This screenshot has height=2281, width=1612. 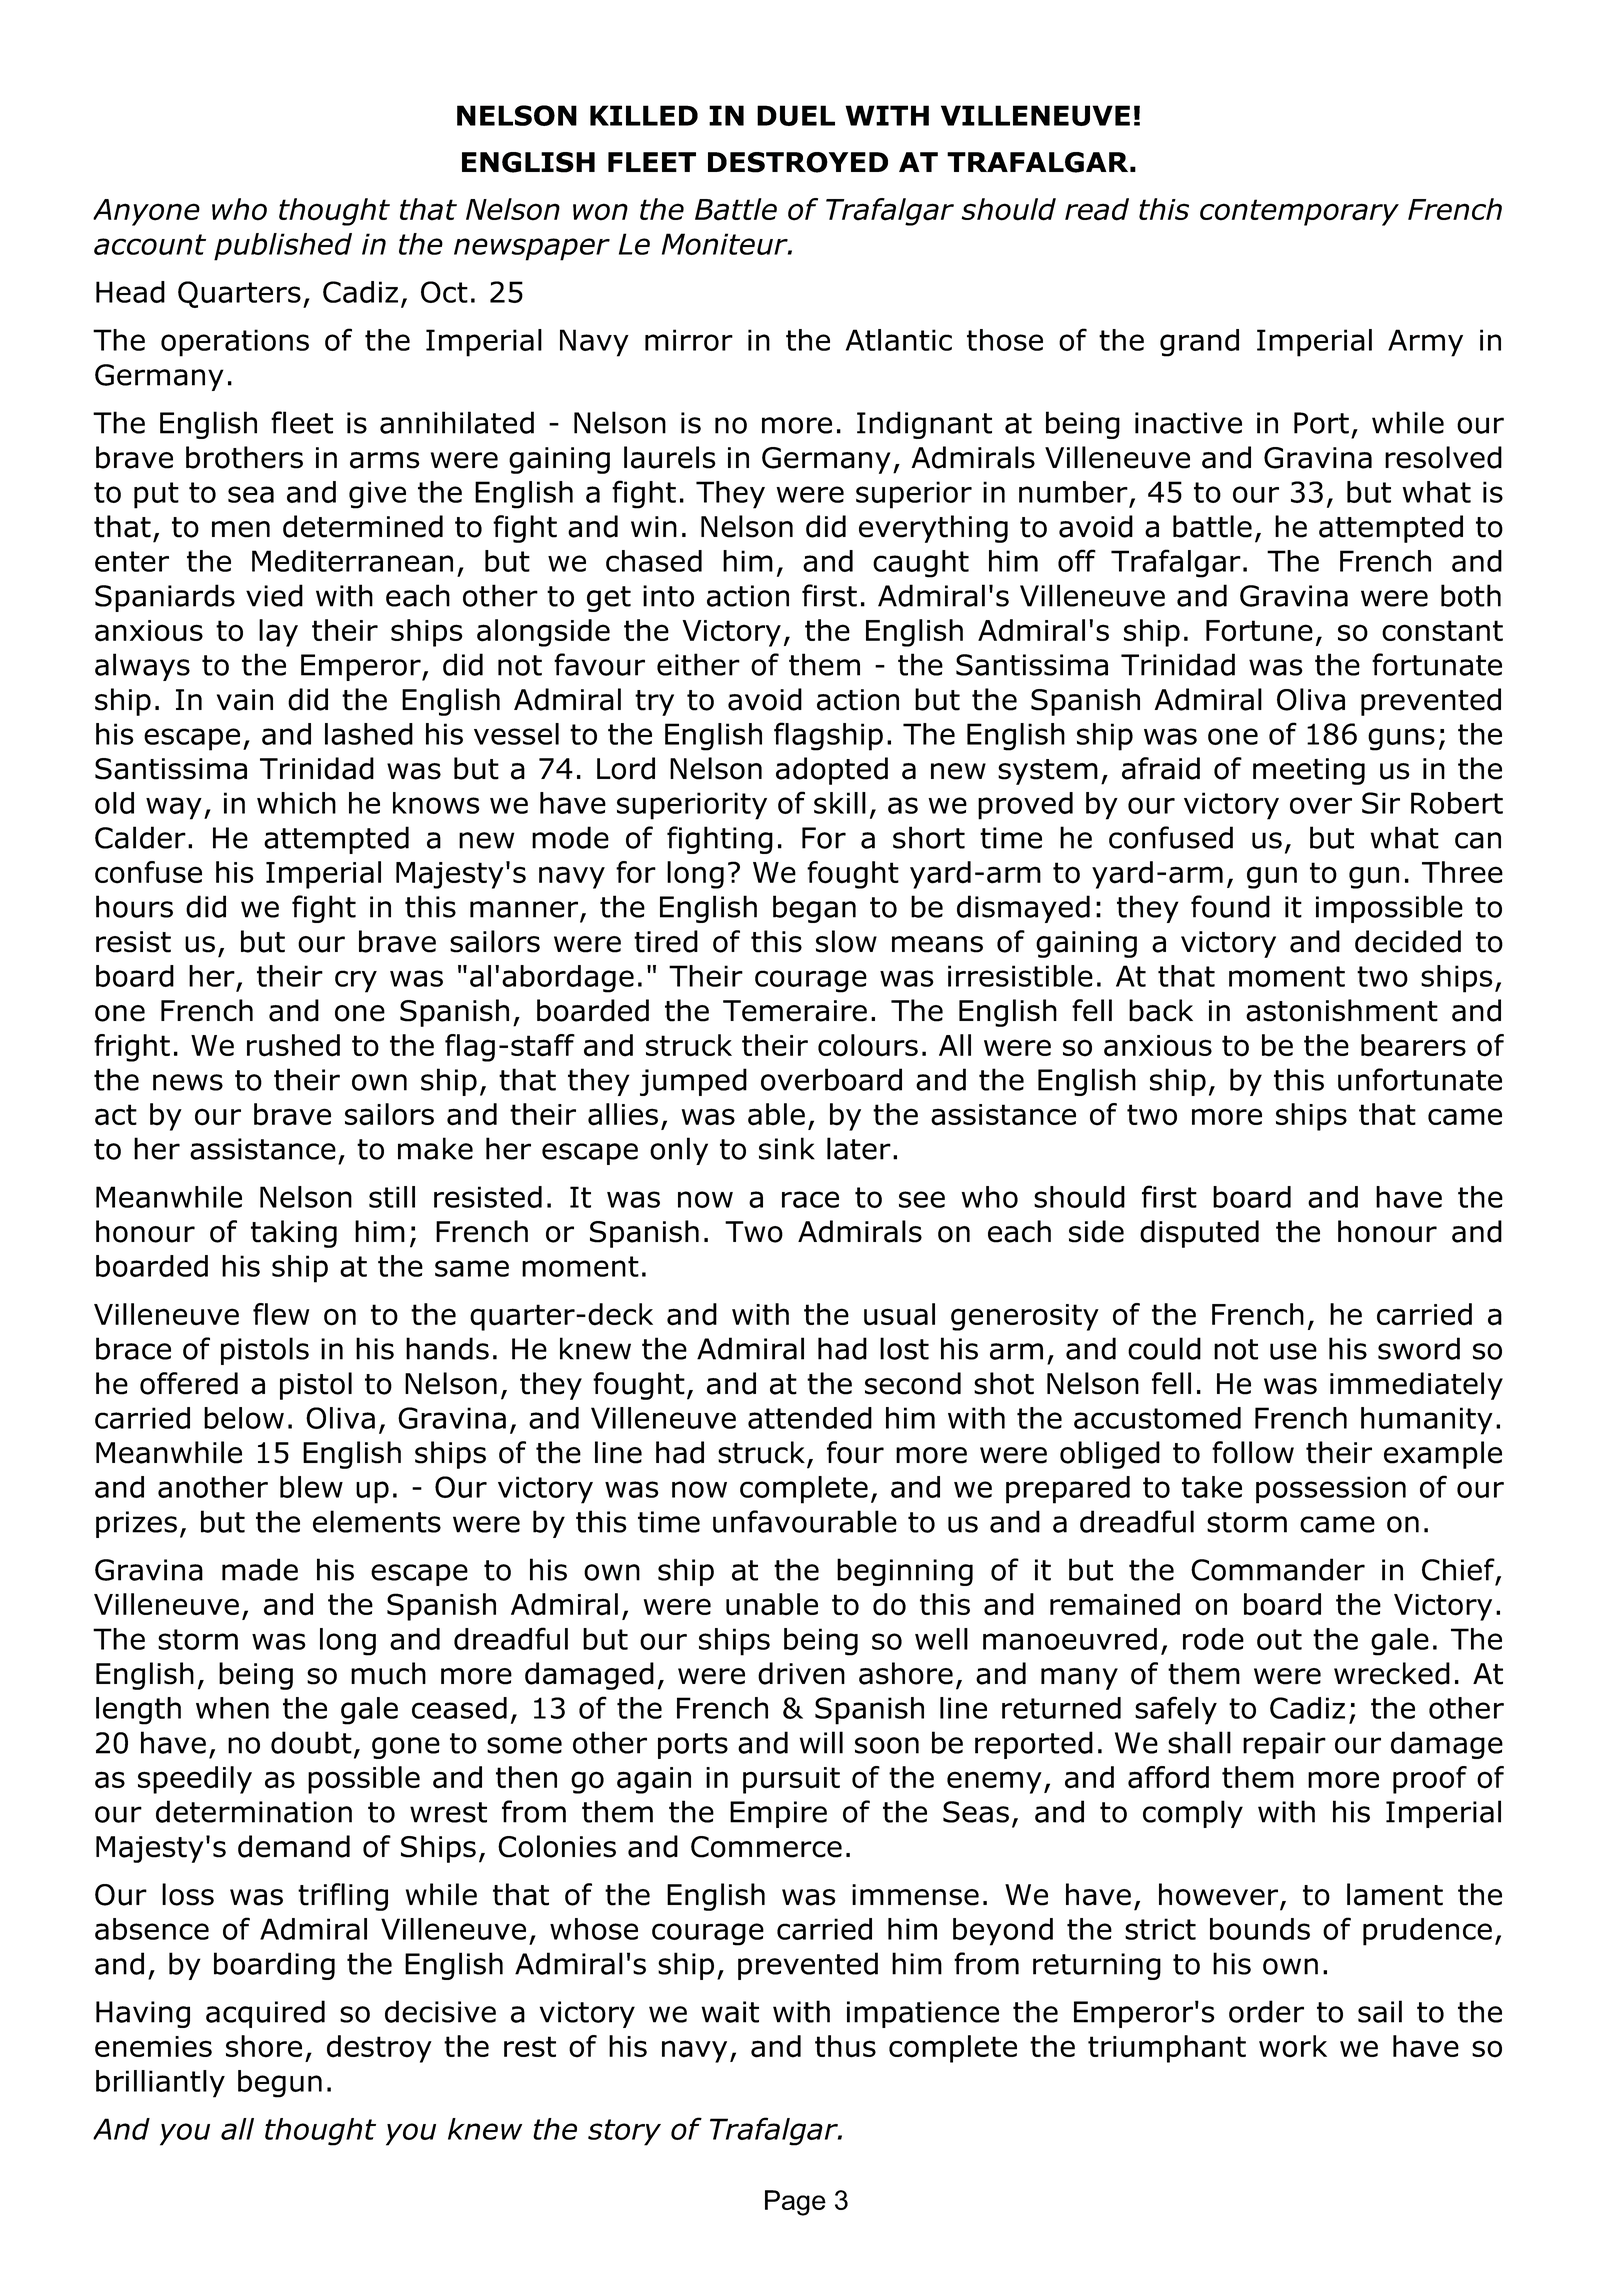 What do you see at coordinates (283, 247) in the screenshot?
I see `published` at bounding box center [283, 247].
